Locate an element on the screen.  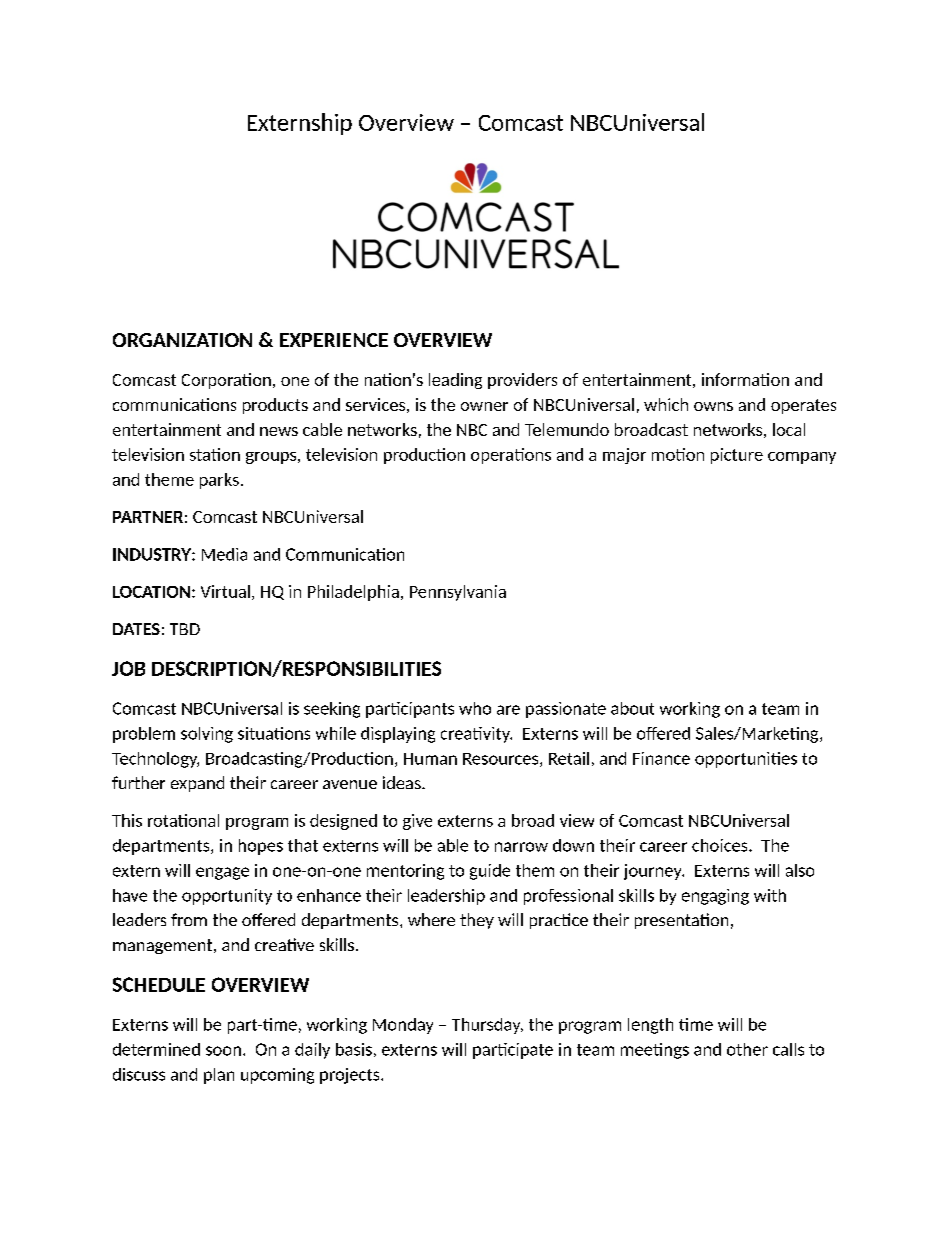
give is located at coordinates (417, 822).
